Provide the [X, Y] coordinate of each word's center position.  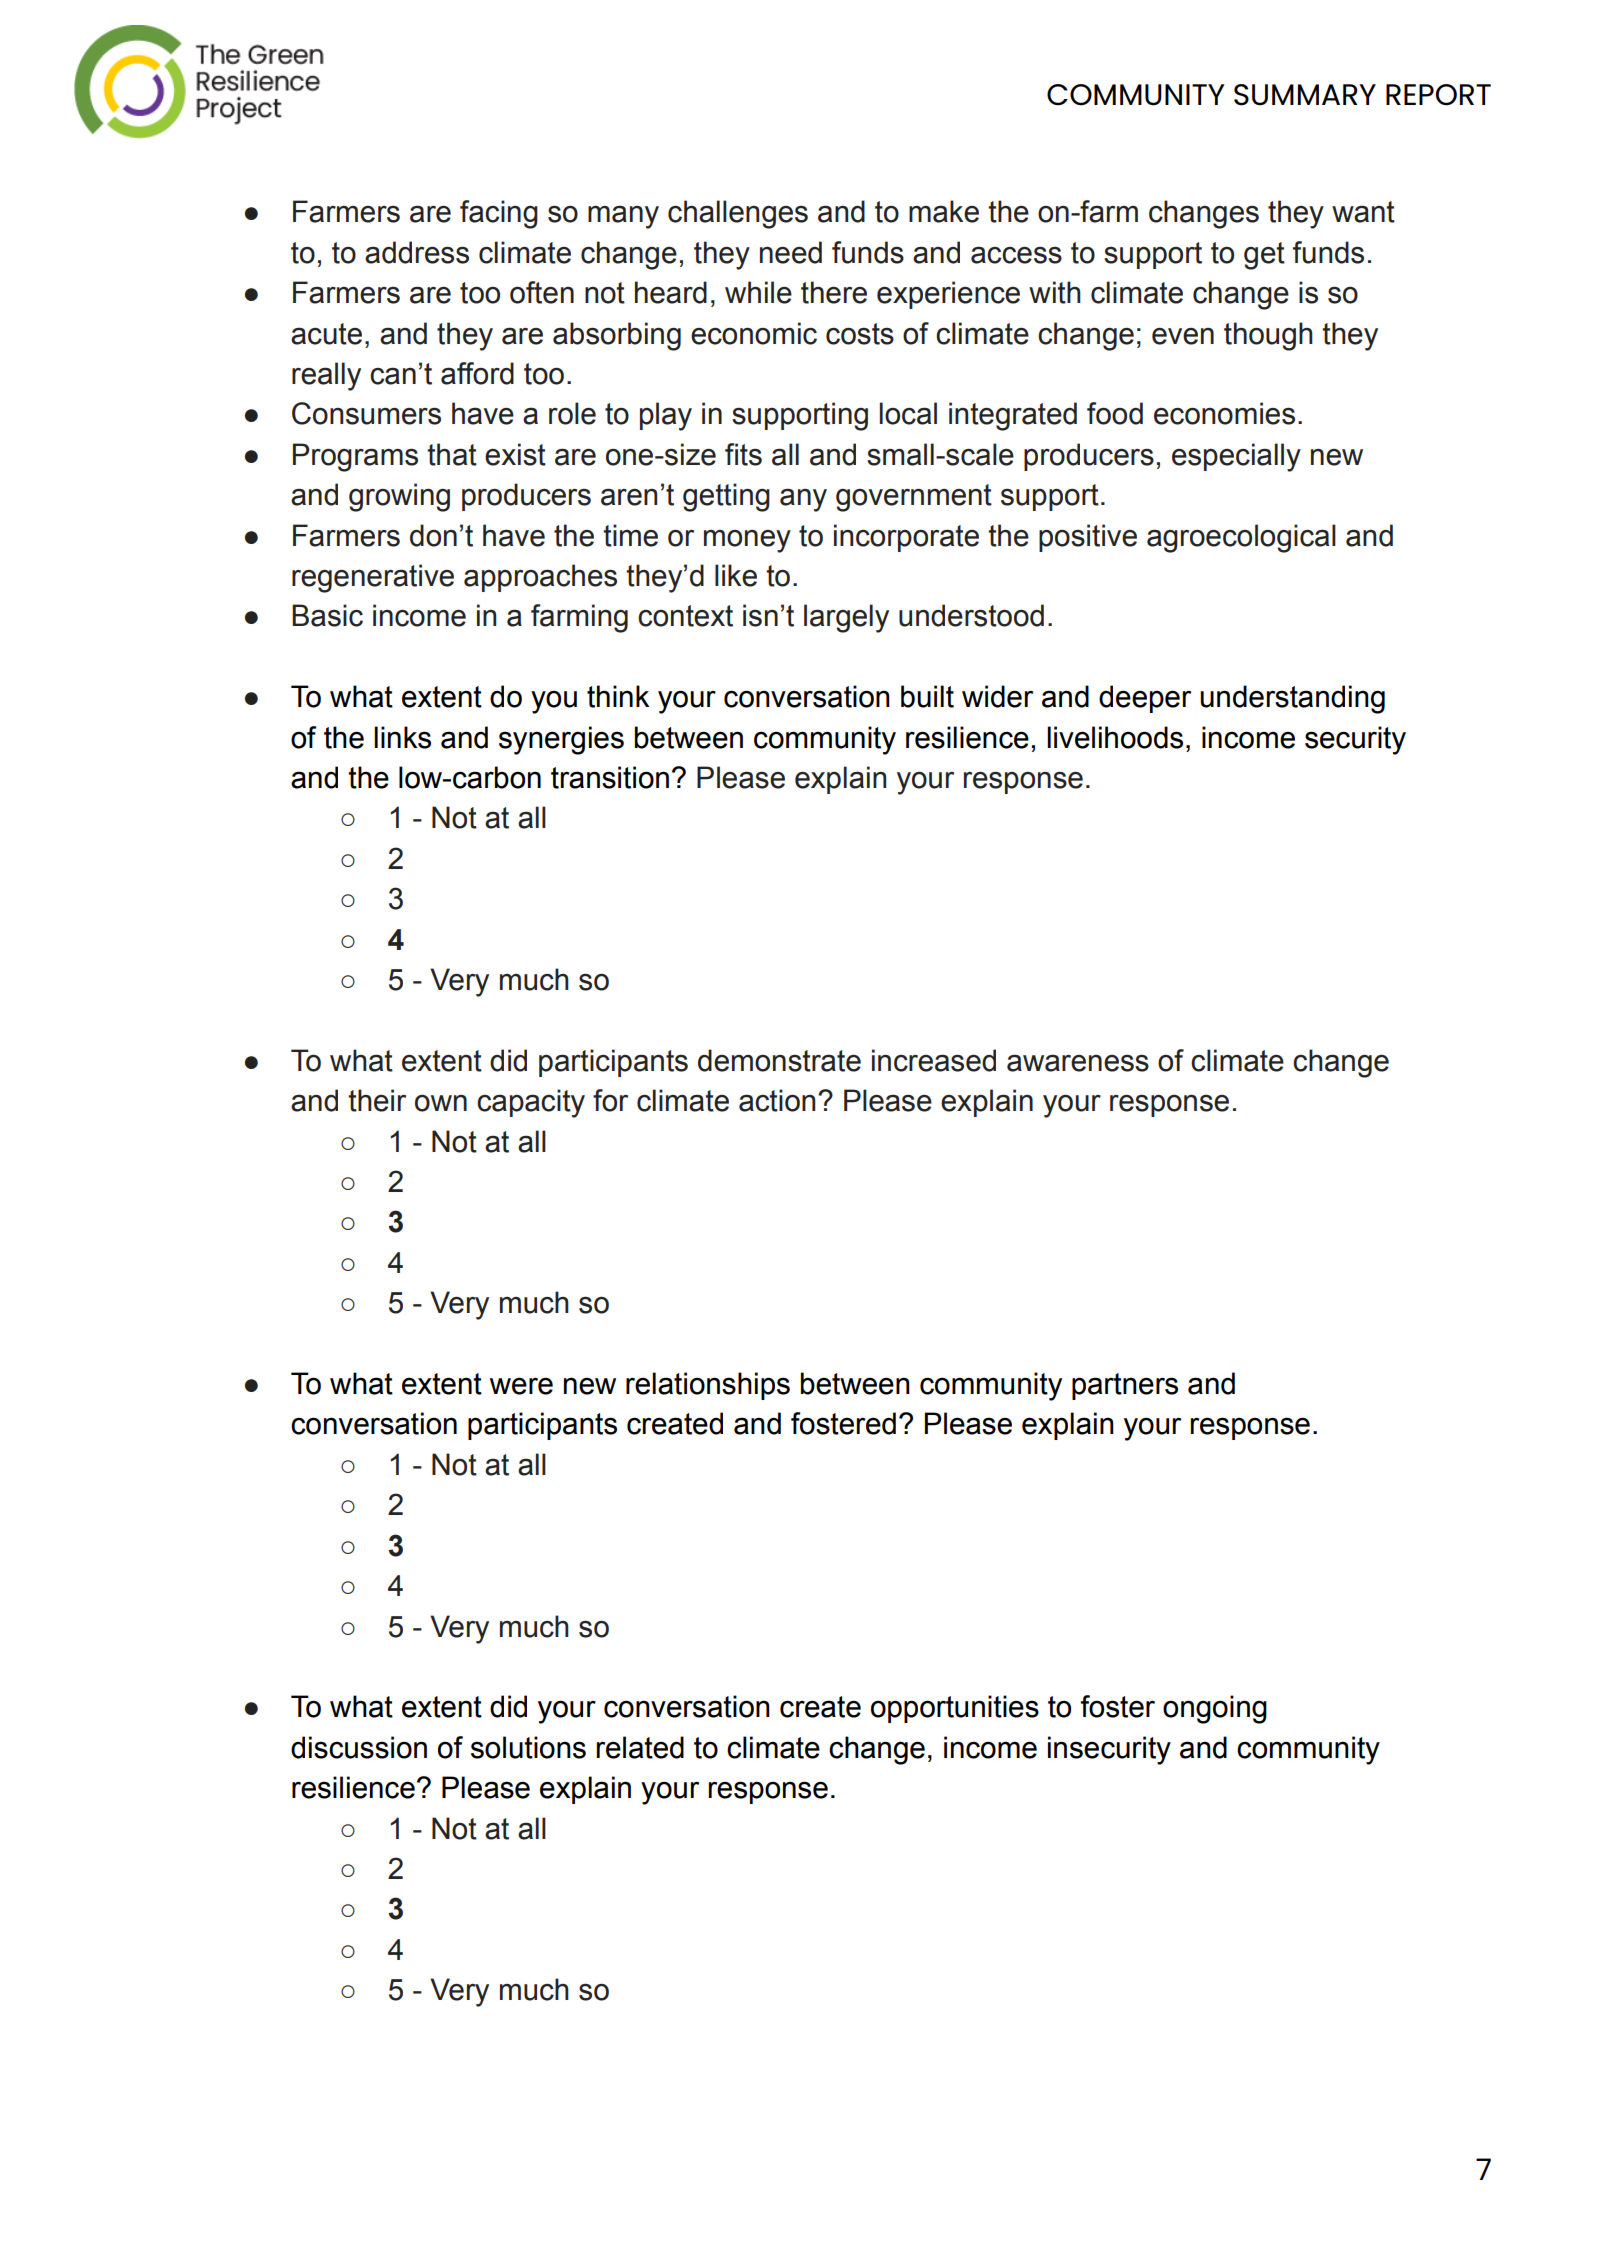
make [944, 211]
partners [1125, 1386]
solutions [528, 1747]
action [777, 1100]
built [927, 696]
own [441, 1103]
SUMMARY [1305, 95]
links [402, 737]
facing [499, 214]
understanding [1292, 699]
